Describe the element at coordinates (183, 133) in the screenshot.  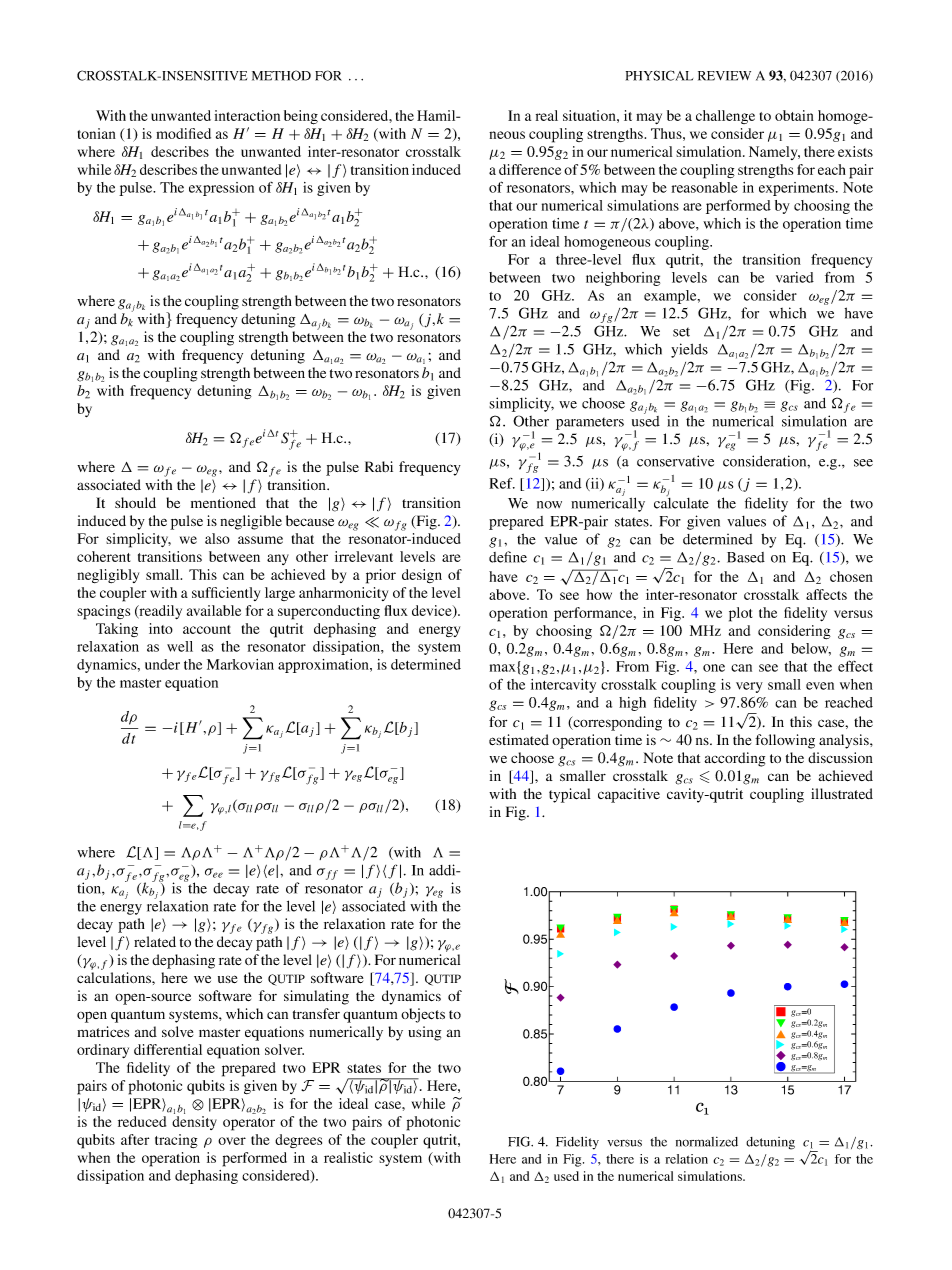
I see `modified` at that location.
